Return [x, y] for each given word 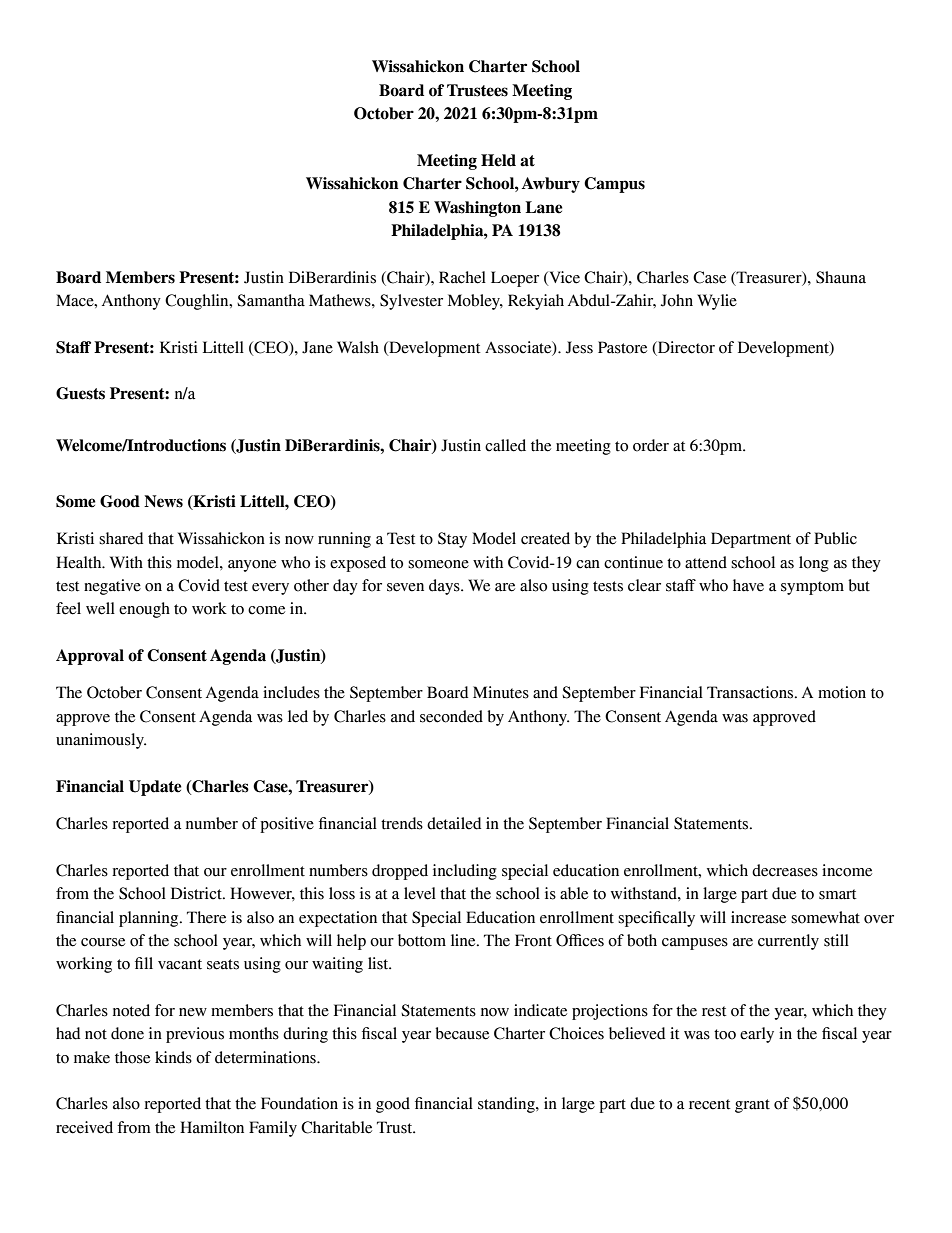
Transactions [751, 692]
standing [507, 1105]
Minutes [501, 692]
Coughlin [198, 302]
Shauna [841, 277]
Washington [477, 209]
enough [144, 610]
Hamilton [212, 1127]
